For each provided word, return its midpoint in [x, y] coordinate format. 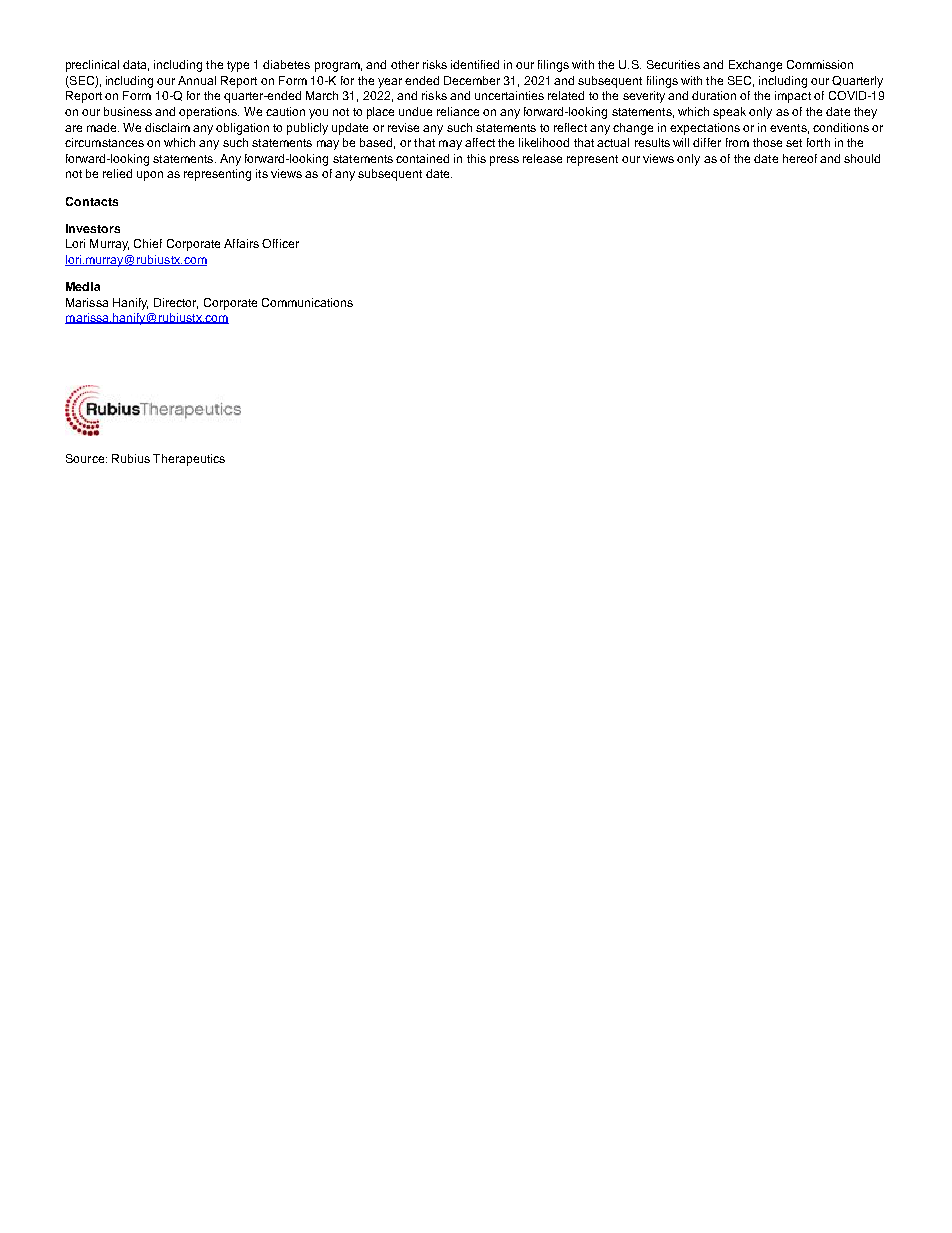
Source [86, 458]
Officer [280, 243]
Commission [820, 64]
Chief [148, 243]
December [472, 80]
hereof [800, 158]
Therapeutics [189, 460]
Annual [197, 80]
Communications [307, 302]
